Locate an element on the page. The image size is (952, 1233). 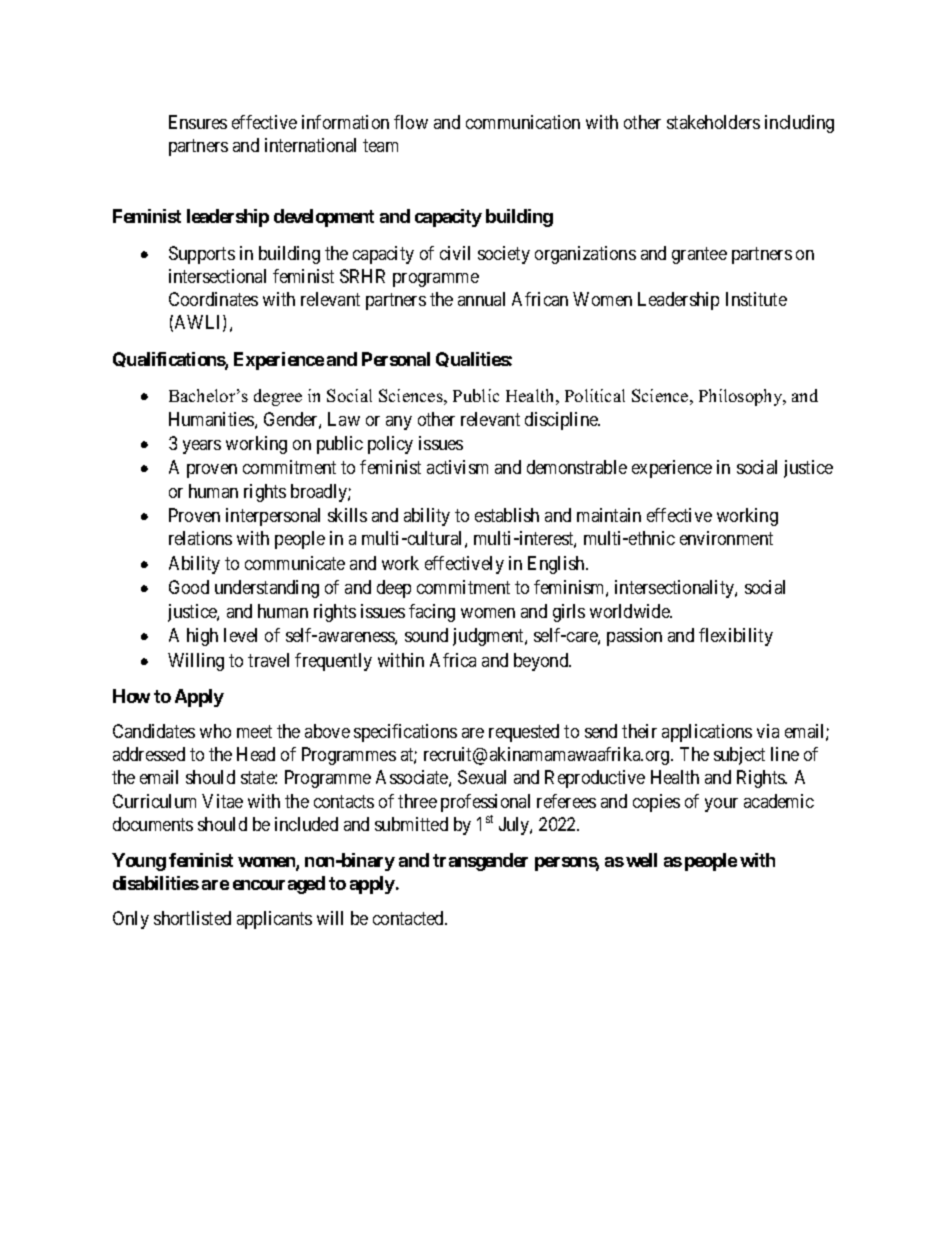
flow is located at coordinates (411, 122).
